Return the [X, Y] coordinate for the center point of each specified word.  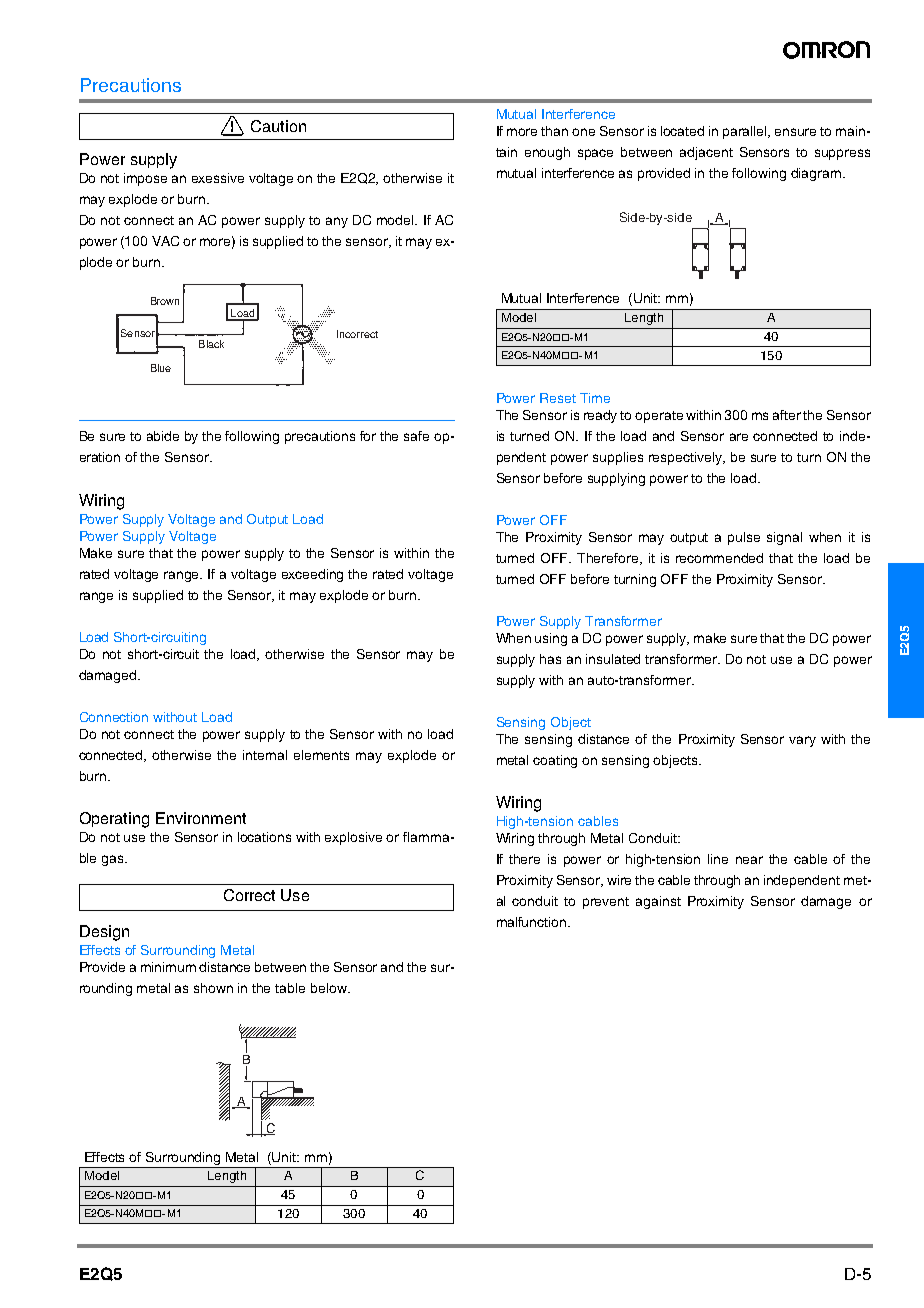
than [554, 131]
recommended [719, 558]
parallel [746, 132]
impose [145, 179]
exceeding [312, 575]
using [551, 639]
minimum [168, 967]
